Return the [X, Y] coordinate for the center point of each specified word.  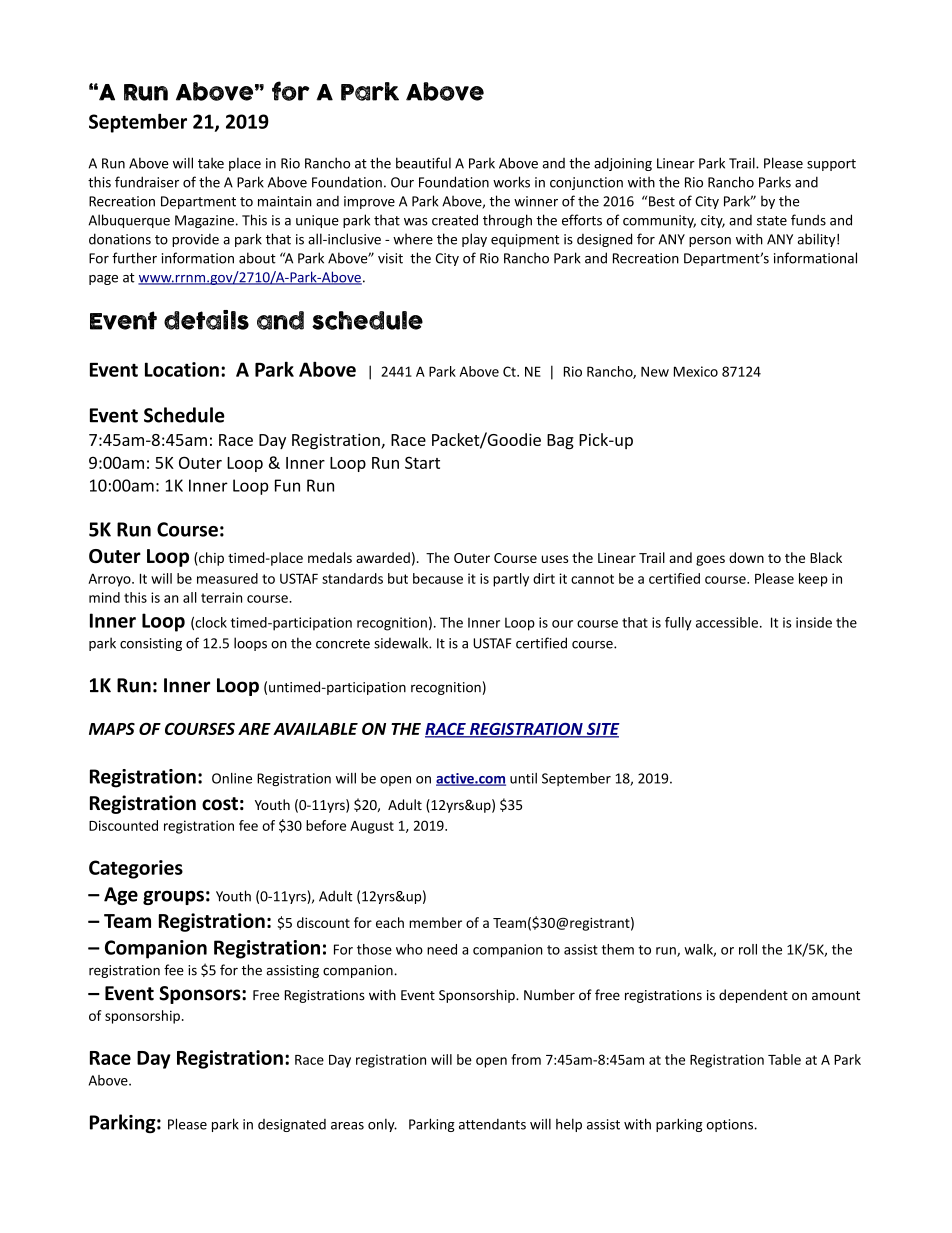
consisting [151, 644]
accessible [727, 622]
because [438, 578]
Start [422, 463]
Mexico [696, 371]
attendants [492, 1124]
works [511, 182]
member [435, 922]
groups [173, 897]
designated [292, 1125]
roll [748, 949]
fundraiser [147, 182]
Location [182, 369]
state [772, 221]
